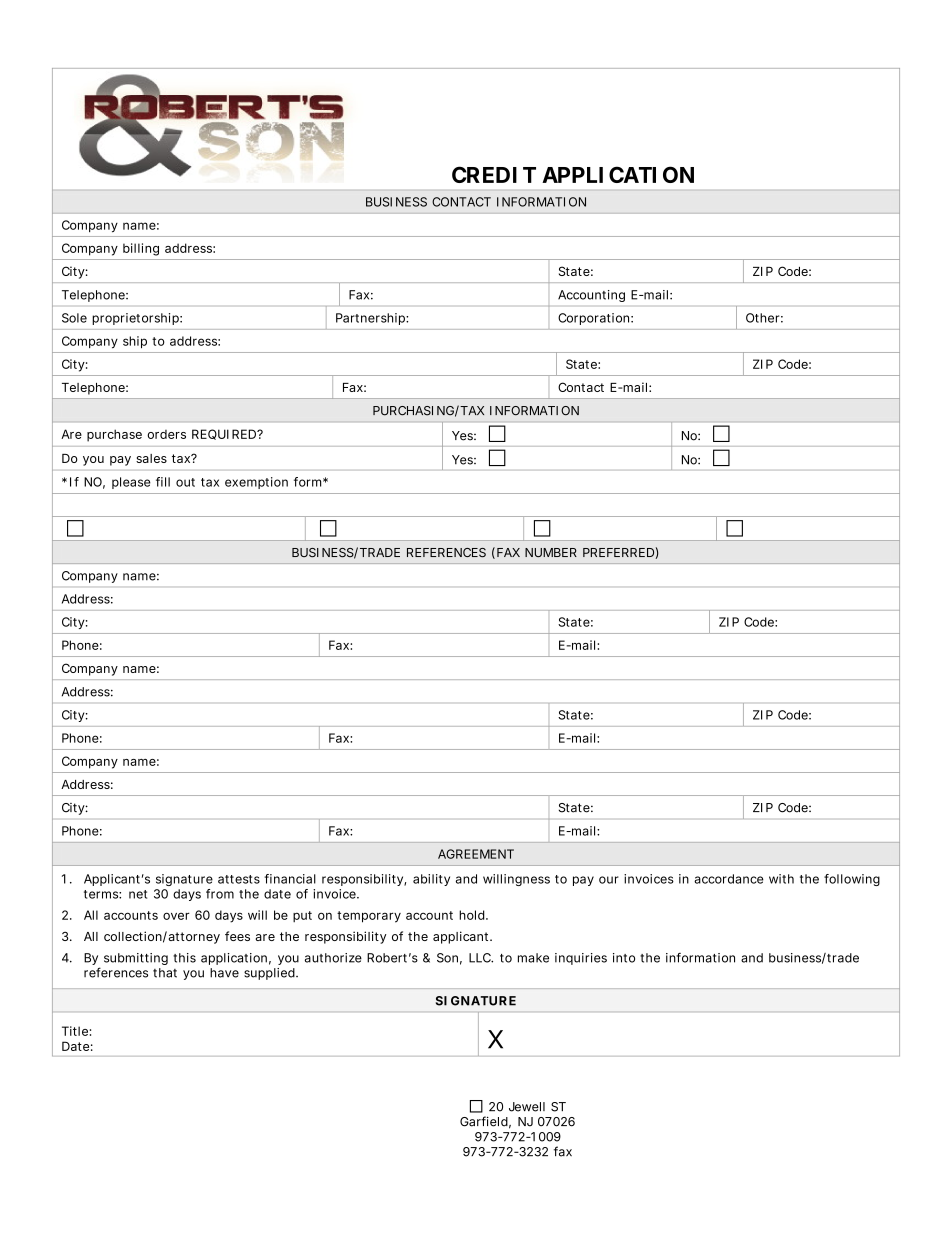  What do you see at coordinates (595, 319) in the document?
I see `Corporation` at bounding box center [595, 319].
